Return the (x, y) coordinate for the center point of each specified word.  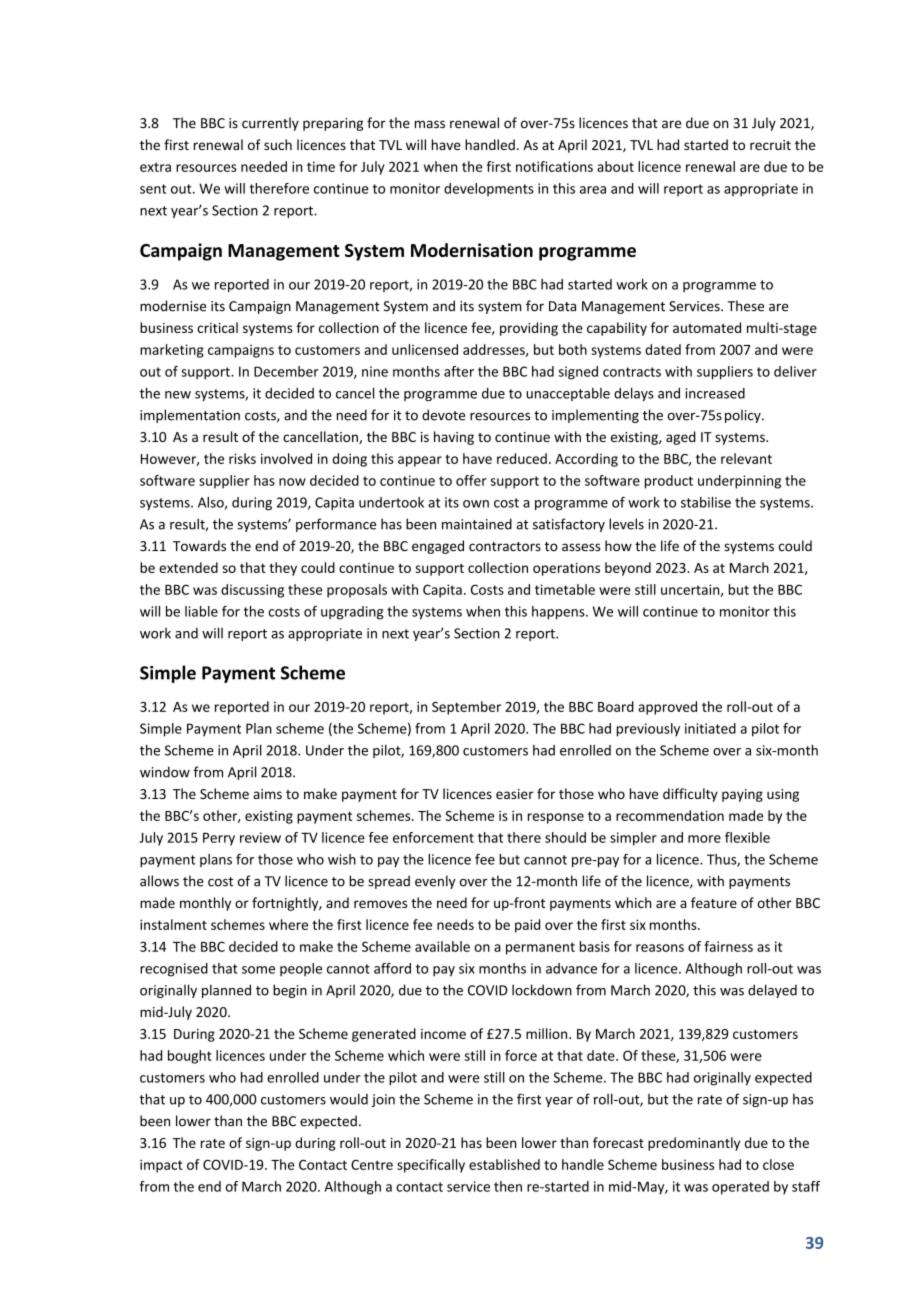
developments (489, 190)
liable (201, 611)
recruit (770, 145)
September (466, 708)
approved (667, 708)
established (504, 1164)
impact (161, 1166)
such (278, 144)
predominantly (694, 1144)
